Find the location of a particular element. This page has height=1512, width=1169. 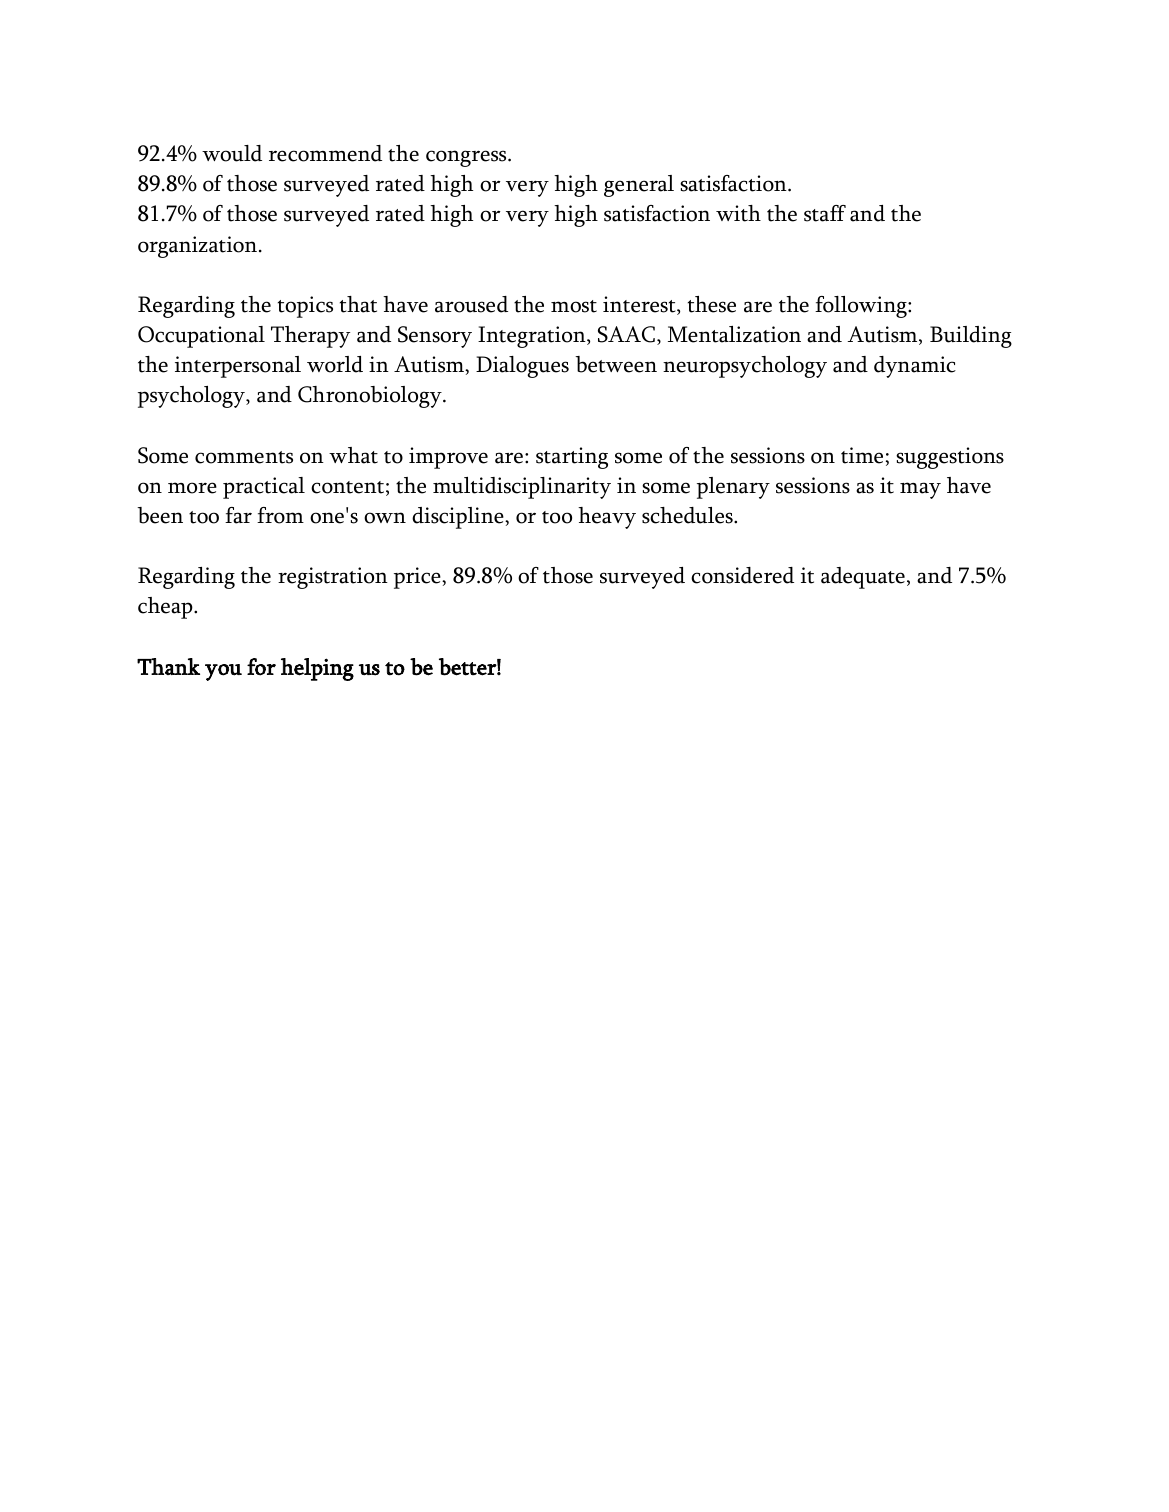

comments is located at coordinates (244, 457).
